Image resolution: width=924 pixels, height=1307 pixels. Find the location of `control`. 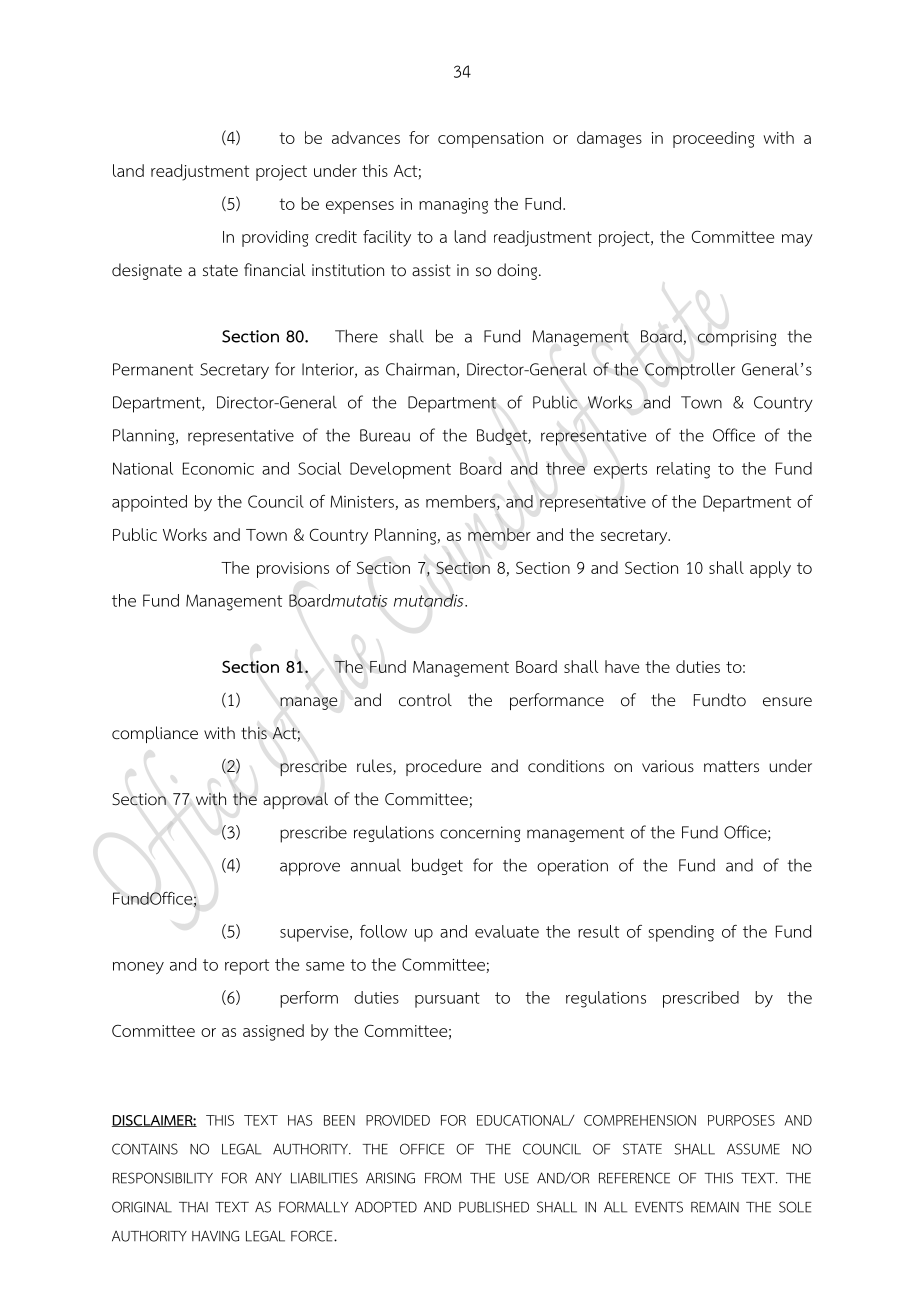

control is located at coordinates (425, 700).
